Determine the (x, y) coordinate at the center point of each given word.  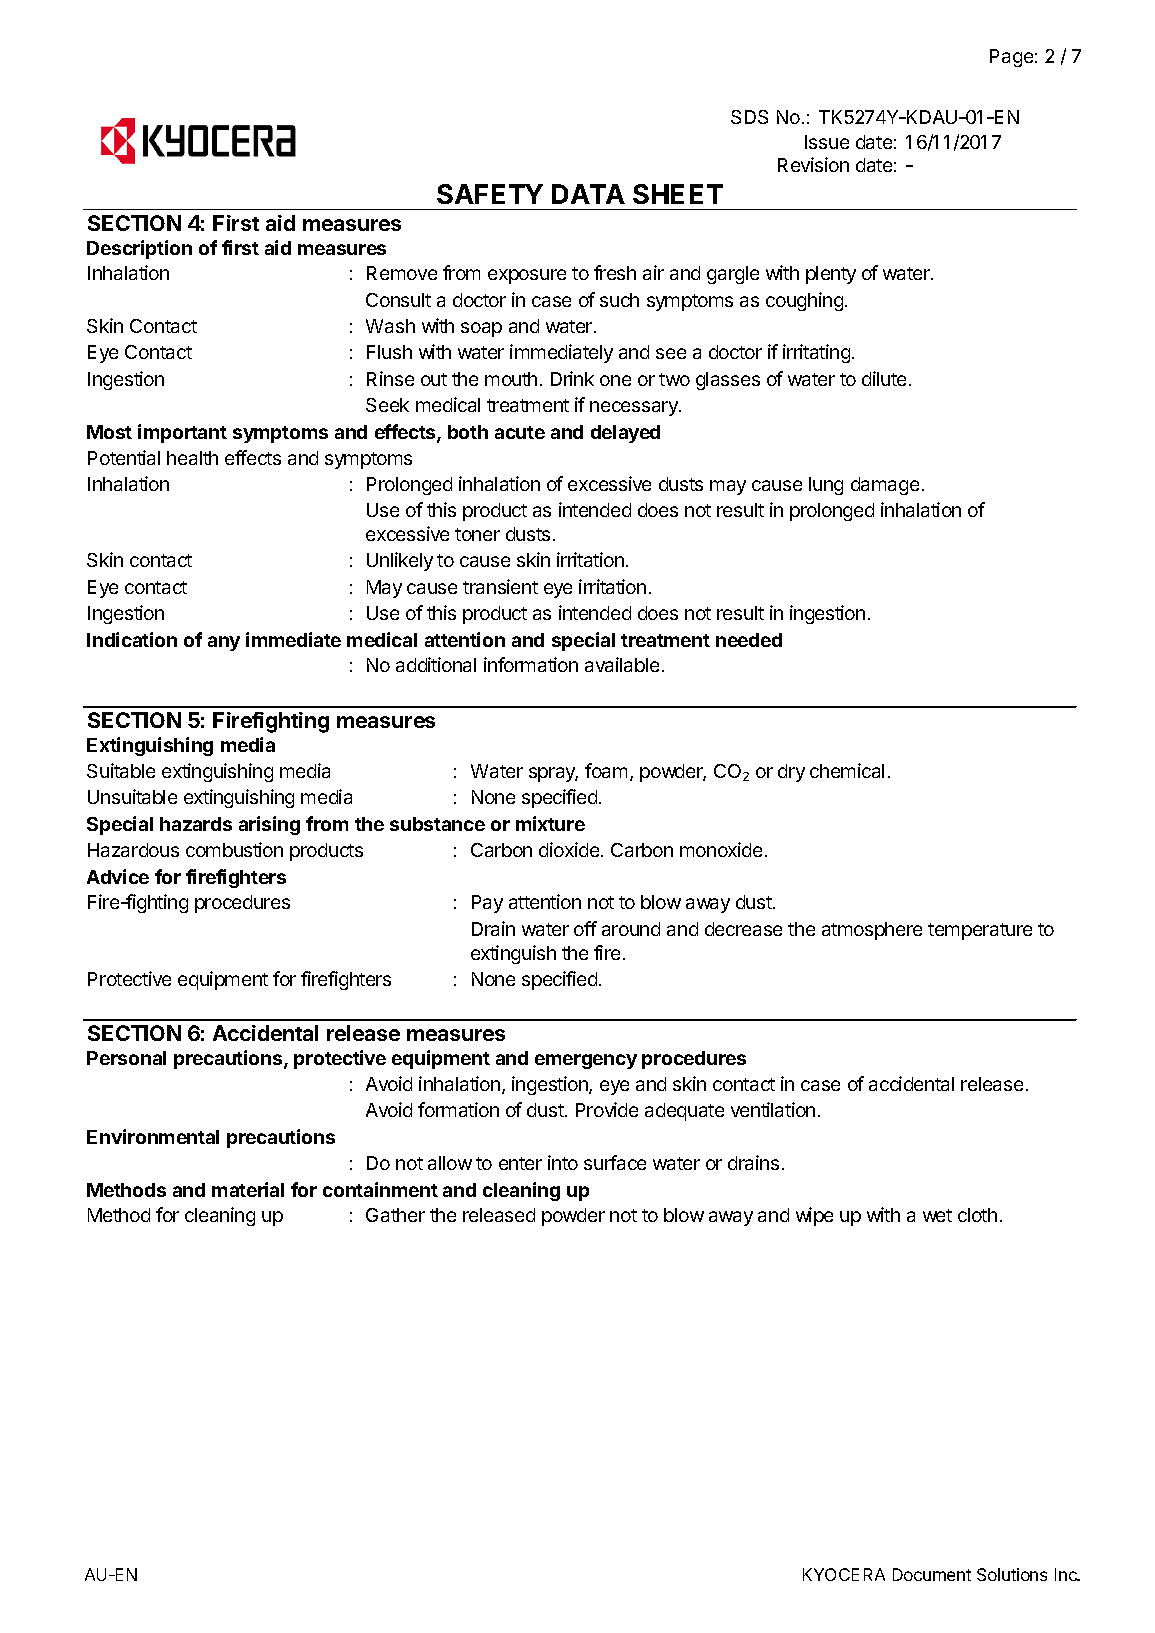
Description (139, 249)
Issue (827, 142)
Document (932, 1574)
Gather (395, 1215)
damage (885, 486)
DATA (588, 194)
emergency (586, 1061)
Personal (126, 1058)
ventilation (773, 1109)
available (622, 664)
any (224, 643)
